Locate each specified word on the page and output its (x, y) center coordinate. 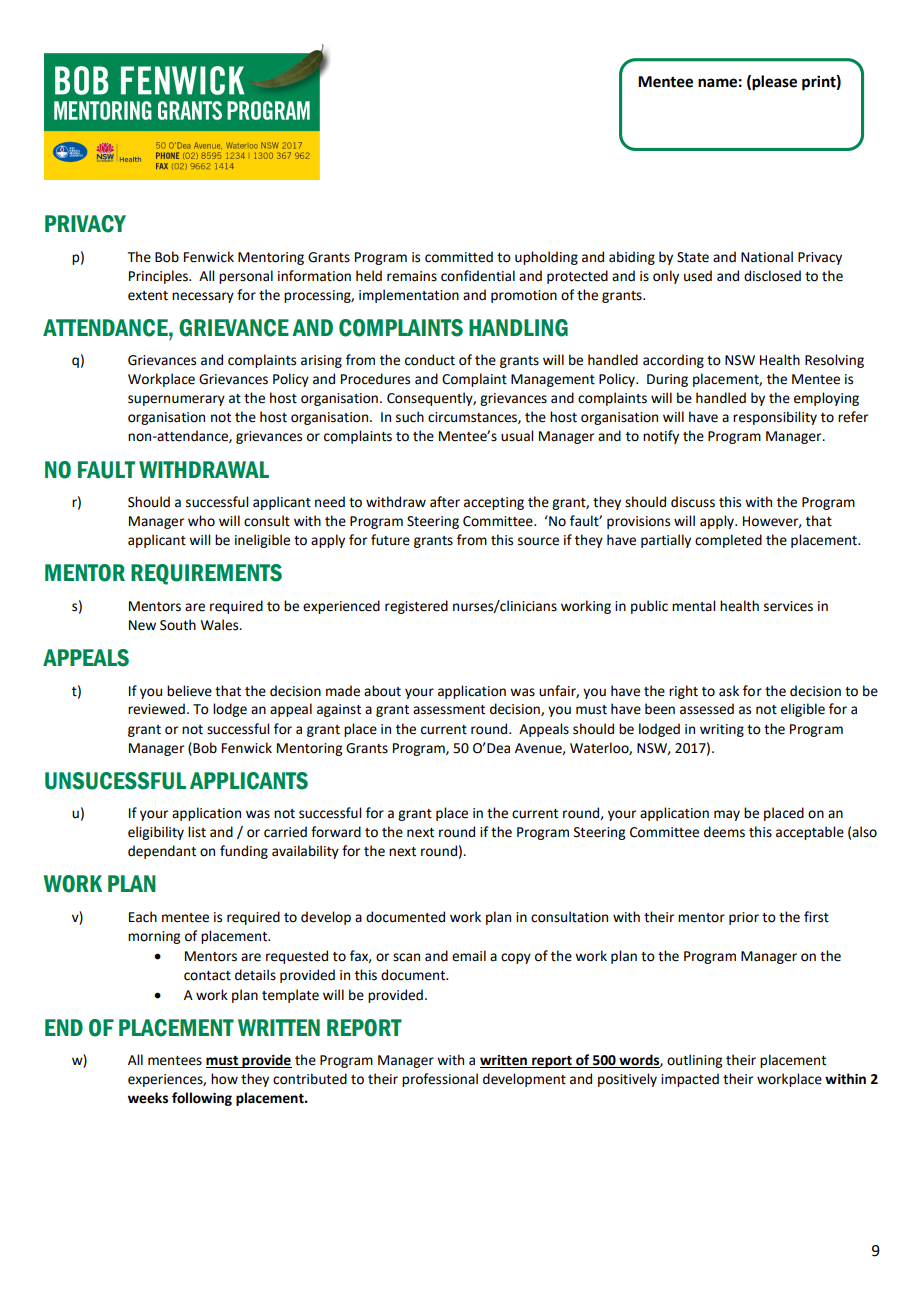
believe (189, 691)
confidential (478, 276)
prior (744, 918)
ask (729, 691)
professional (440, 1080)
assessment (449, 710)
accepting (494, 503)
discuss (693, 502)
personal (246, 277)
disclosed (772, 276)
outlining (694, 1061)
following (202, 1099)
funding (244, 852)
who (201, 521)
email (469, 956)
